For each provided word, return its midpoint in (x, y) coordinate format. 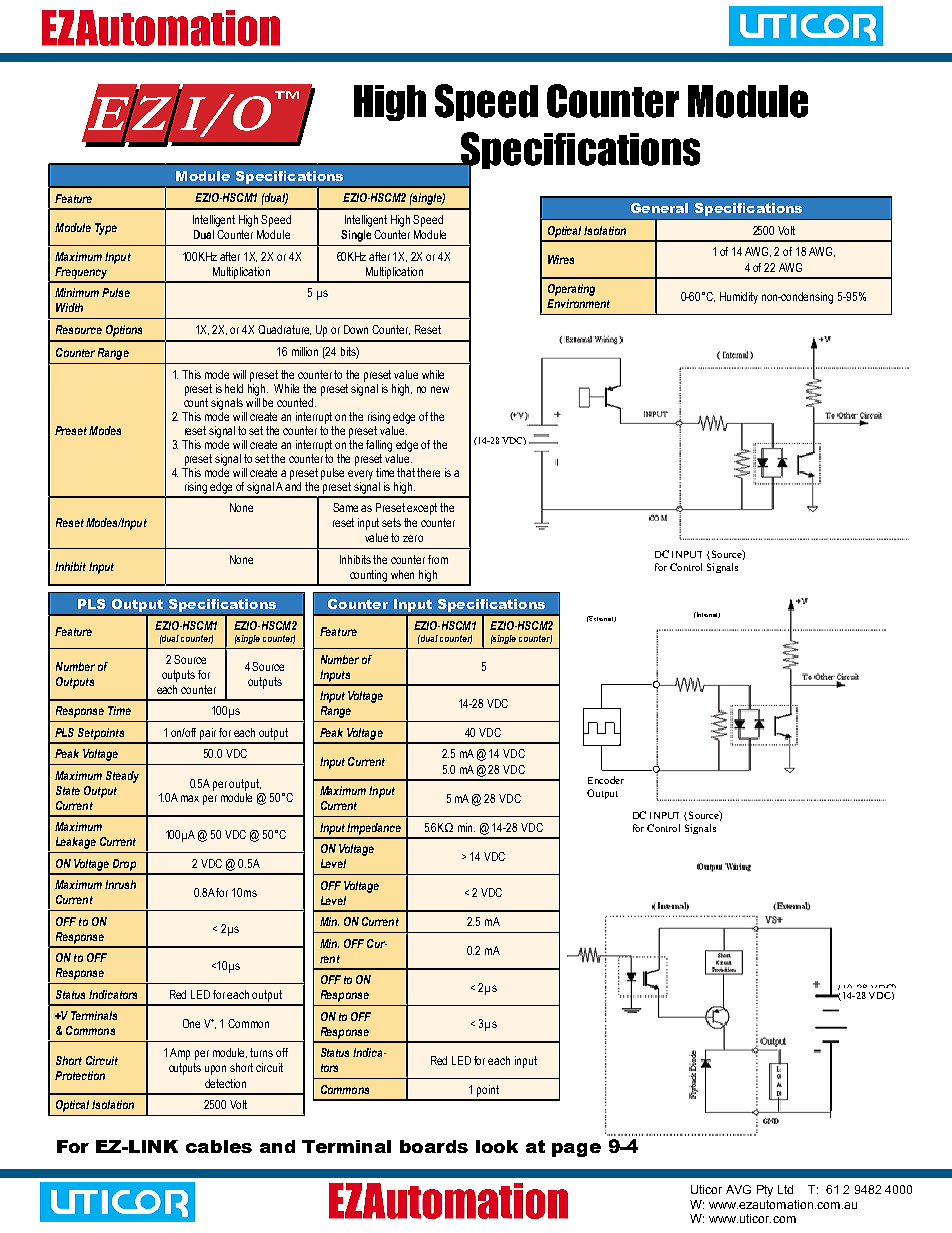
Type (106, 229)
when (402, 574)
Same (345, 507)
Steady (122, 777)
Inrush (120, 884)
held (234, 388)
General (659, 208)
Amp (180, 1054)
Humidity (739, 298)
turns (261, 1052)
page (576, 1150)
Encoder (606, 780)
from (438, 559)
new (440, 389)
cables (219, 1146)
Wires (561, 259)
